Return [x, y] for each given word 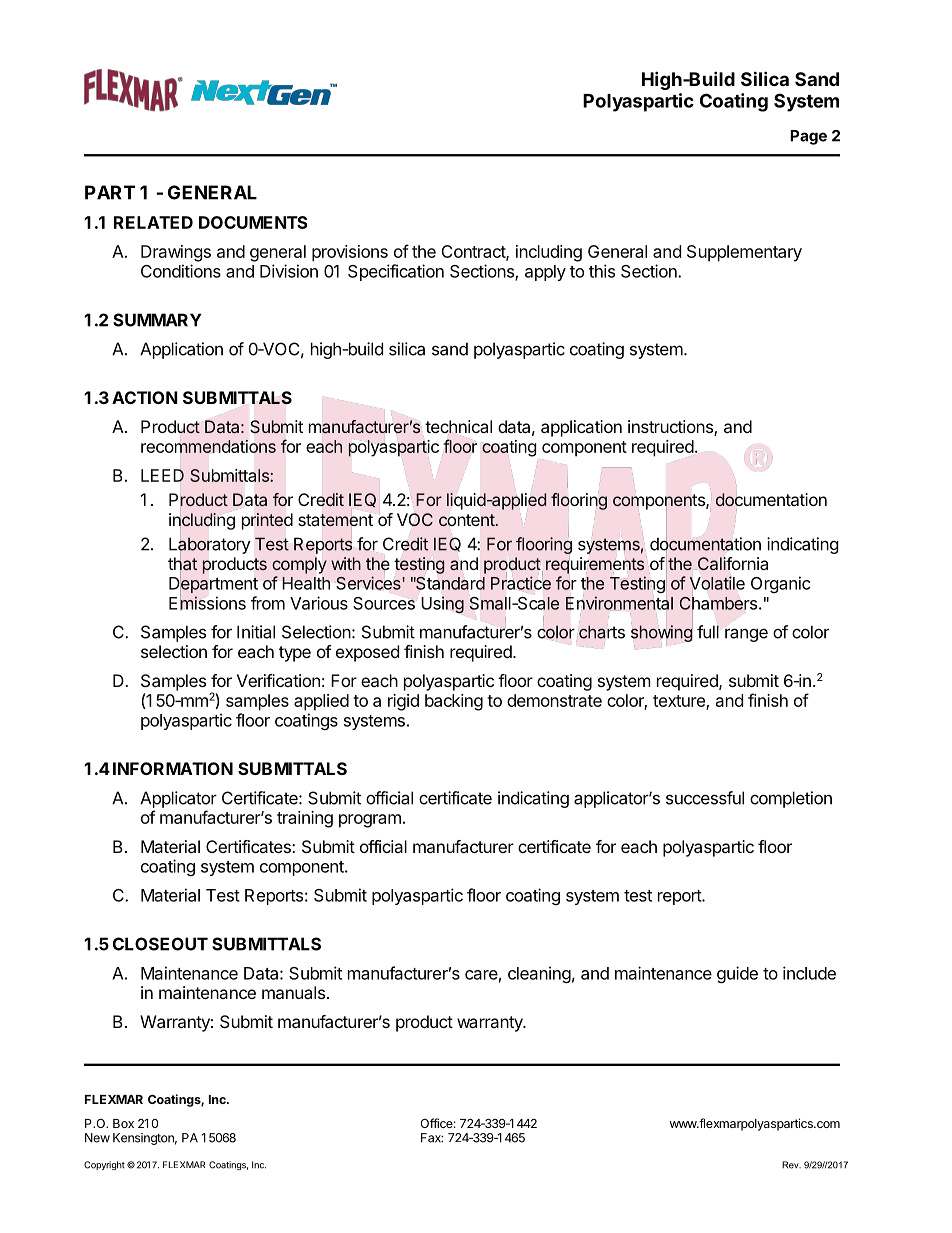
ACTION [145, 397]
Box [123, 1123]
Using [442, 605]
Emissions [207, 603]
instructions [671, 428]
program [370, 821]
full [708, 632]
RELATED [153, 222]
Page [808, 137]
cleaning [539, 974]
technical [458, 428]
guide [737, 974]
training [305, 819]
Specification [396, 272]
